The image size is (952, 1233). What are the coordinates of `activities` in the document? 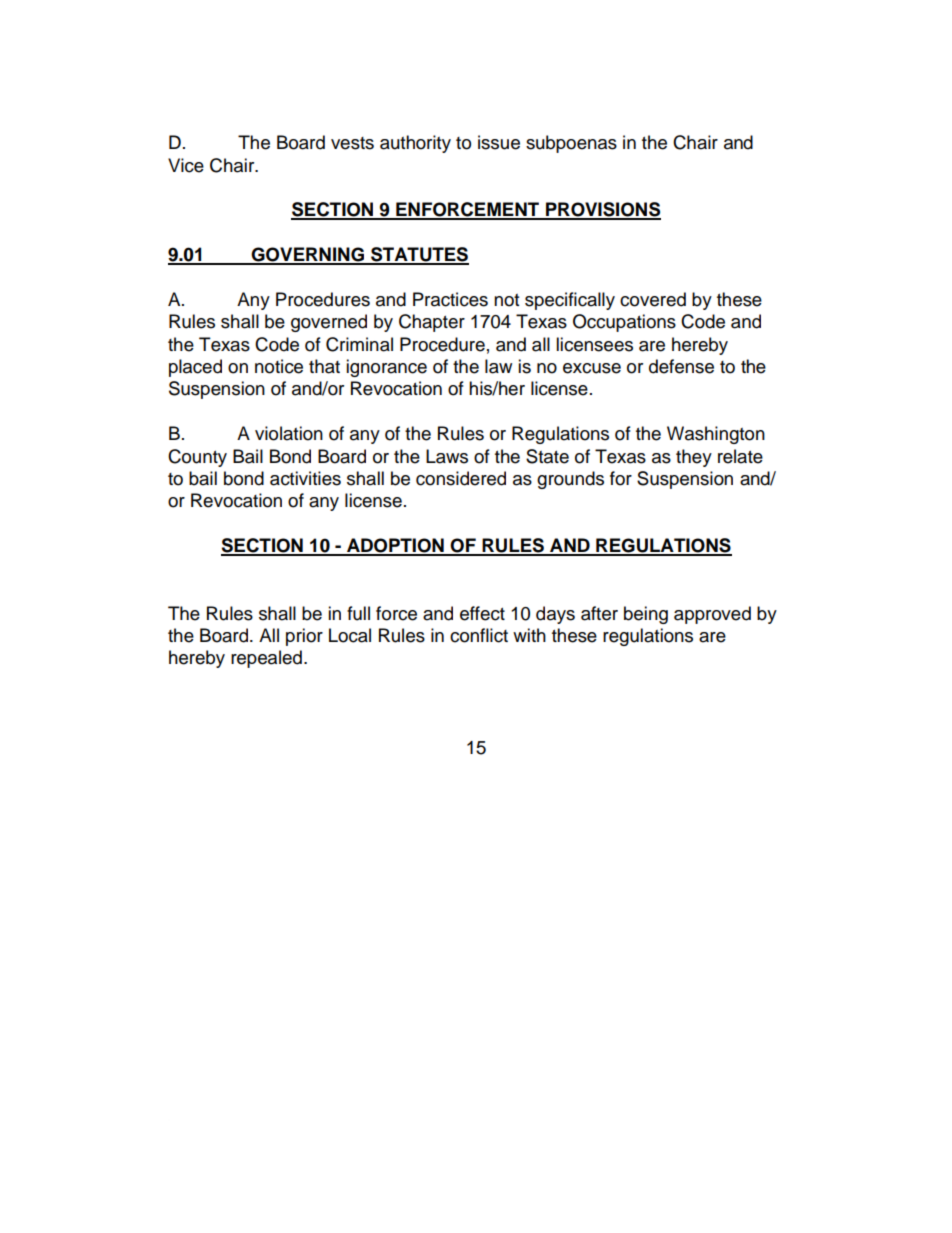 It's located at (305, 478).
